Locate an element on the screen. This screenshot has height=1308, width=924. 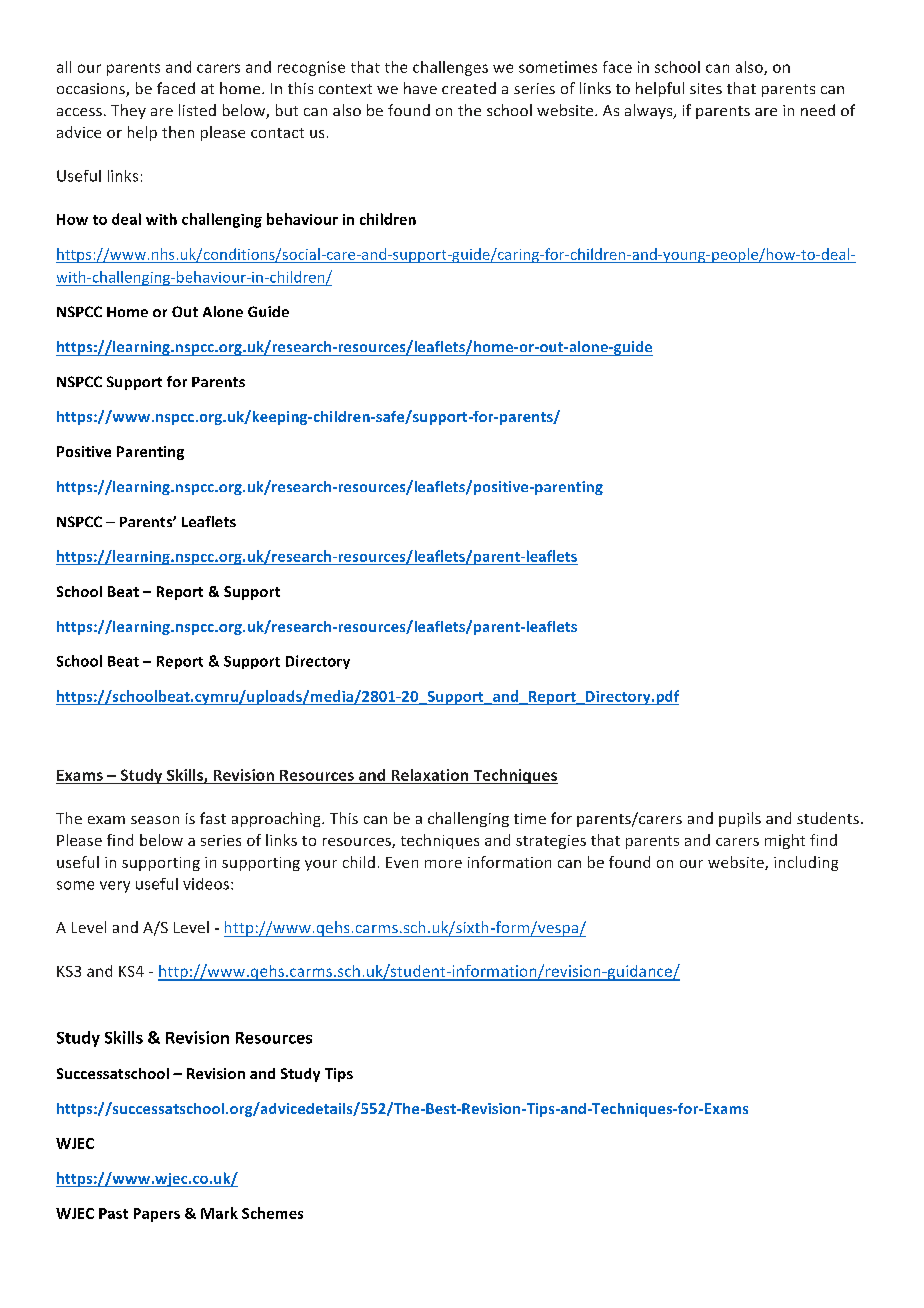
listed is located at coordinates (197, 110).
